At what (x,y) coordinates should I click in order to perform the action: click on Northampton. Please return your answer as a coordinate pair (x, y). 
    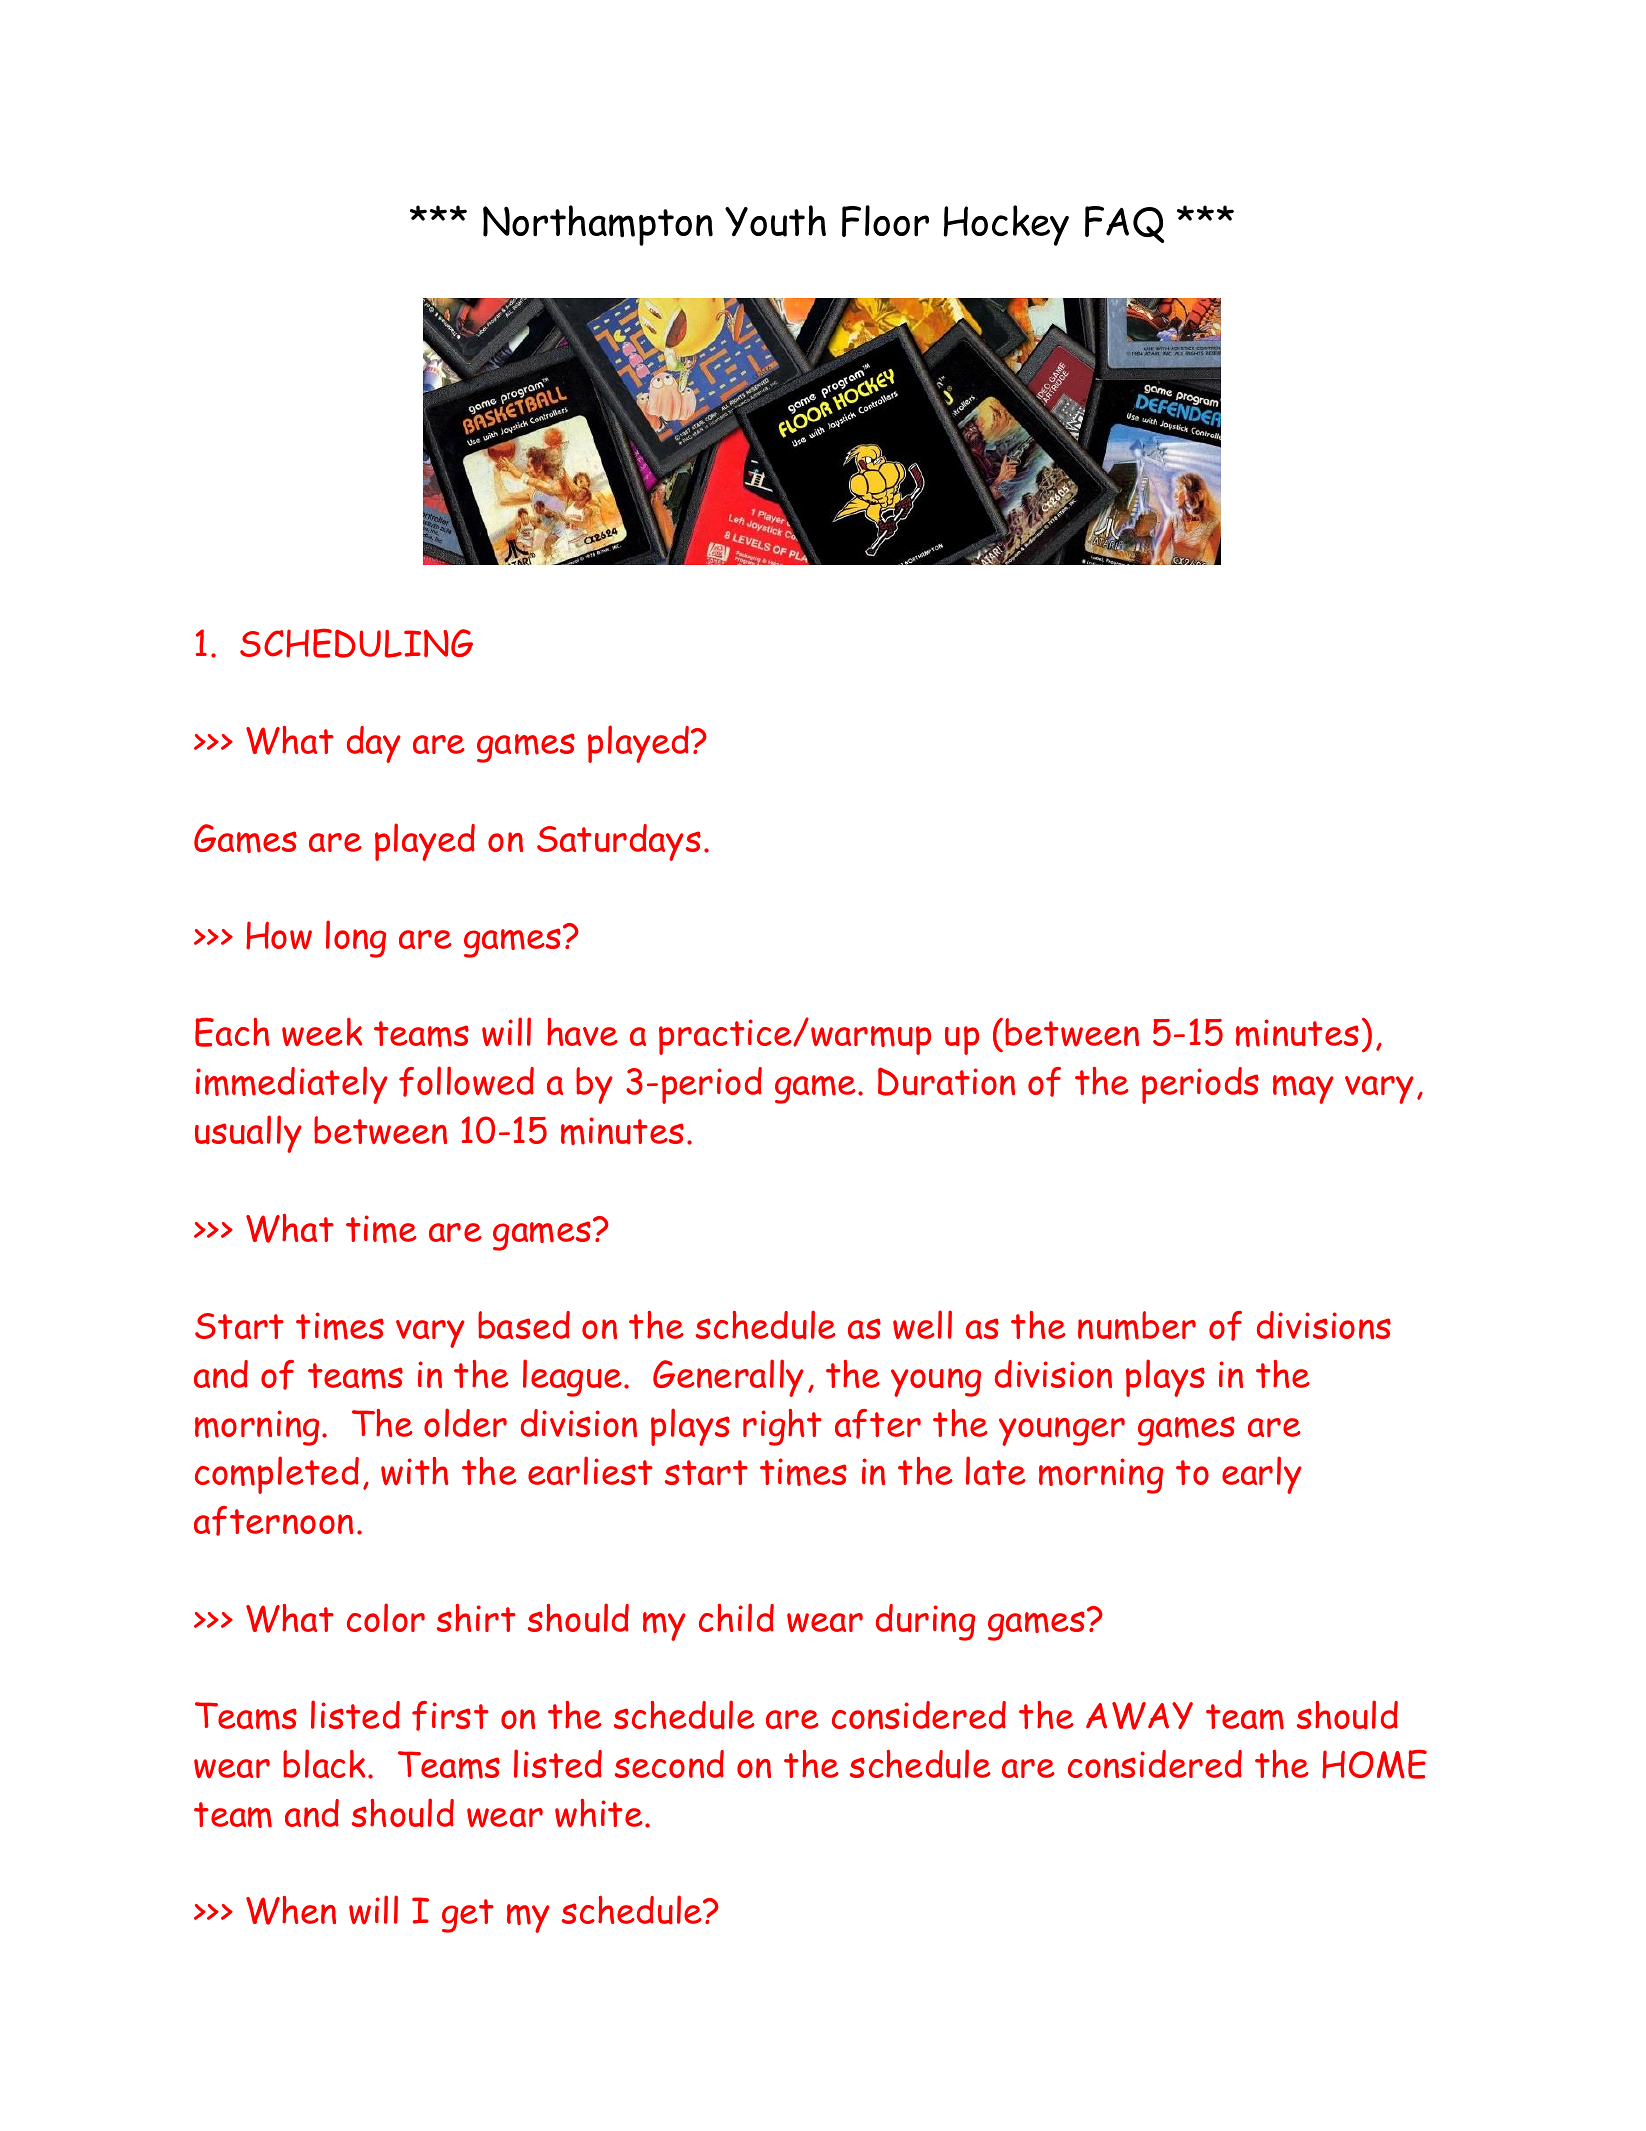
    Looking at the image, I should click on (598, 225).
